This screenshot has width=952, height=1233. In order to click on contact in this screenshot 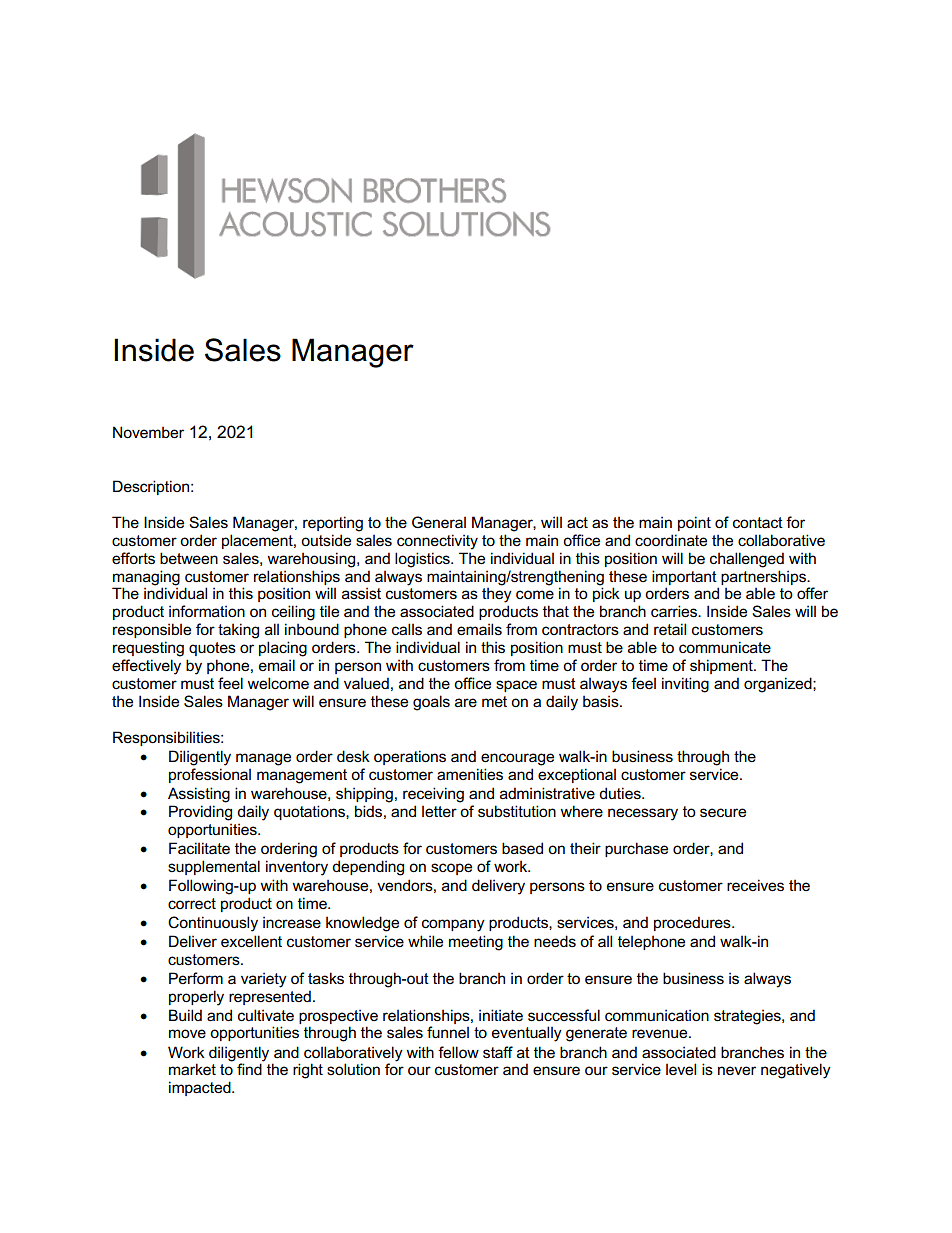, I will do `click(758, 522)`.
